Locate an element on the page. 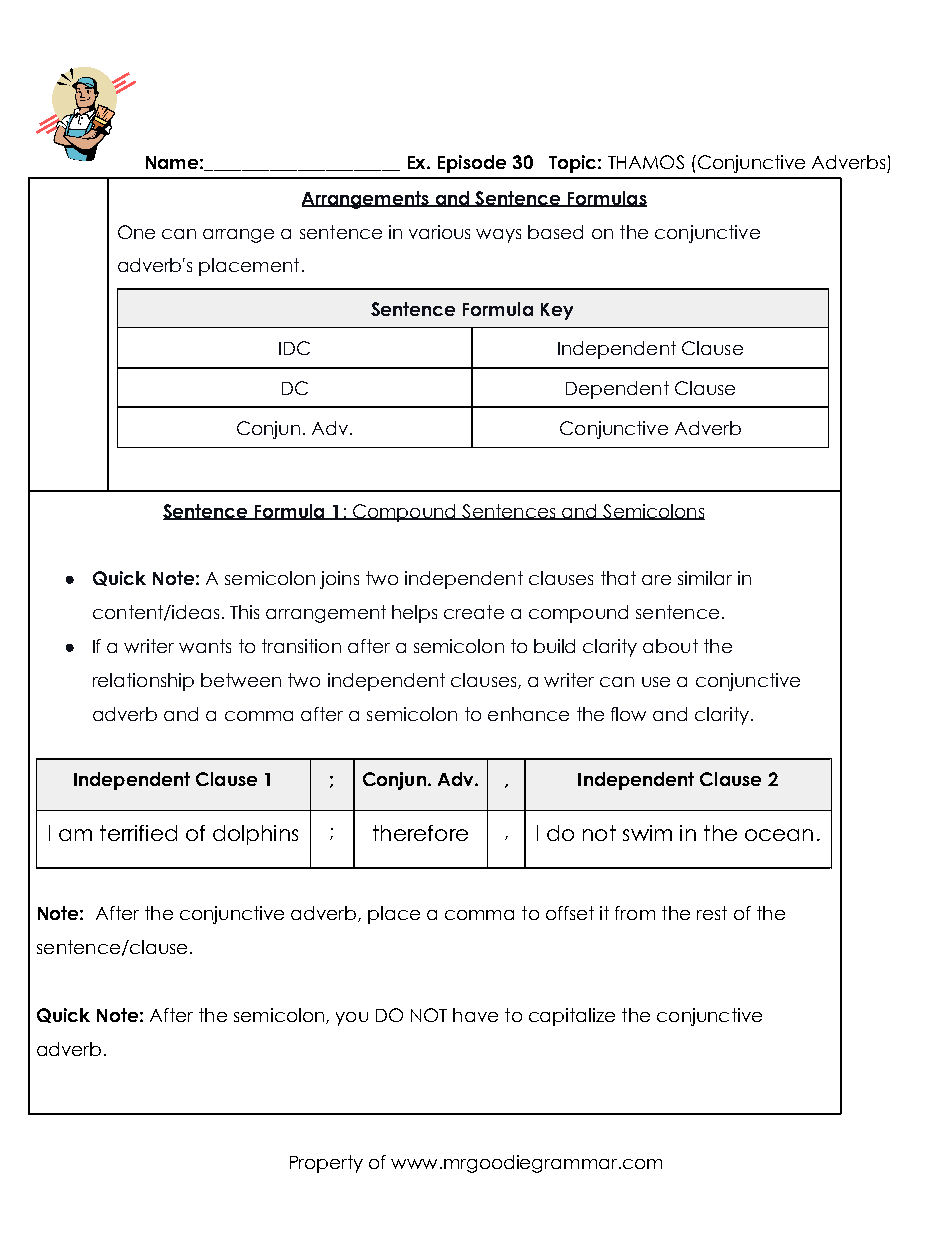 Image resolution: width=952 pixels, height=1233 pixels. Episode is located at coordinates (472, 164).
